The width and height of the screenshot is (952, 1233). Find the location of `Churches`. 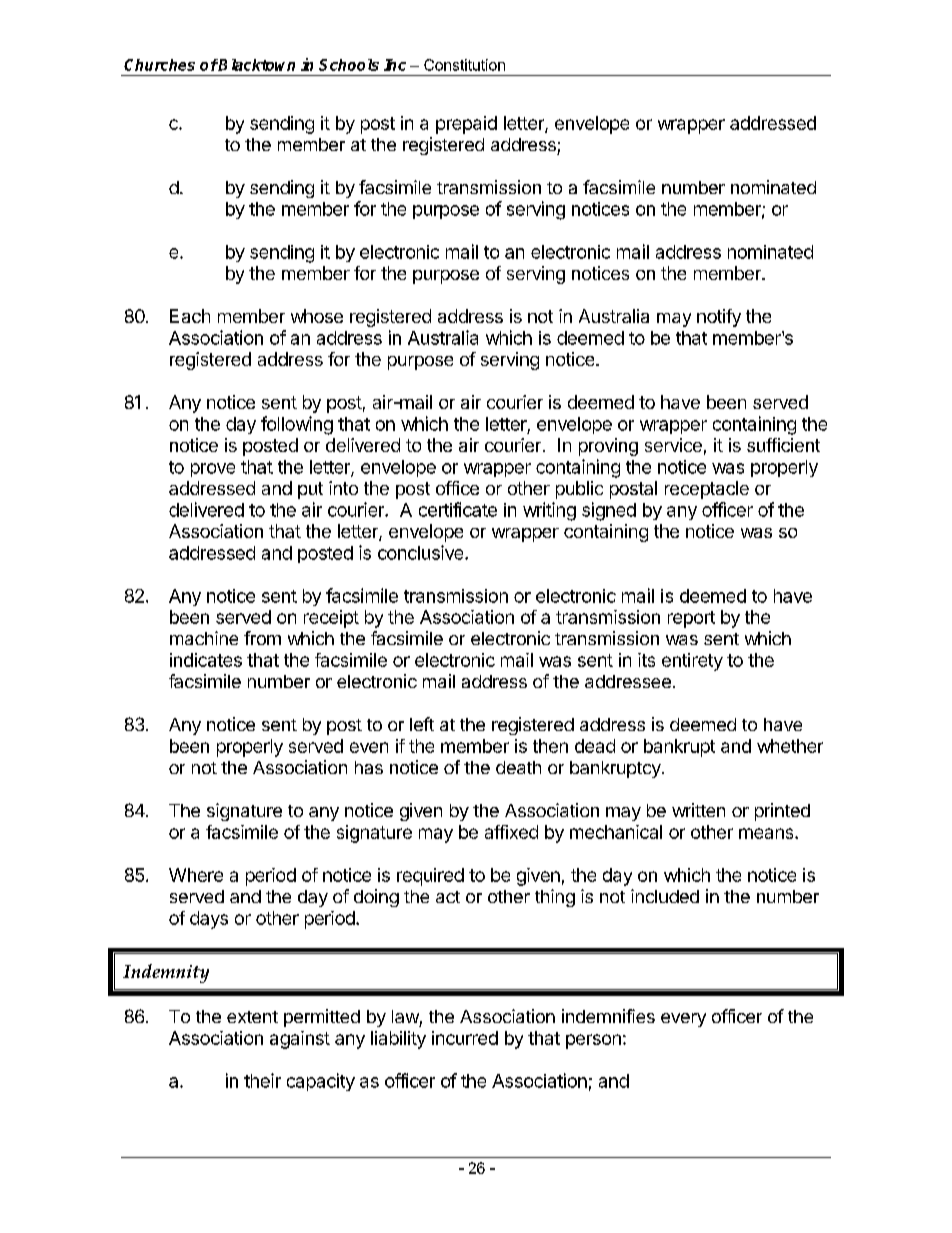

Churches is located at coordinates (159, 65).
